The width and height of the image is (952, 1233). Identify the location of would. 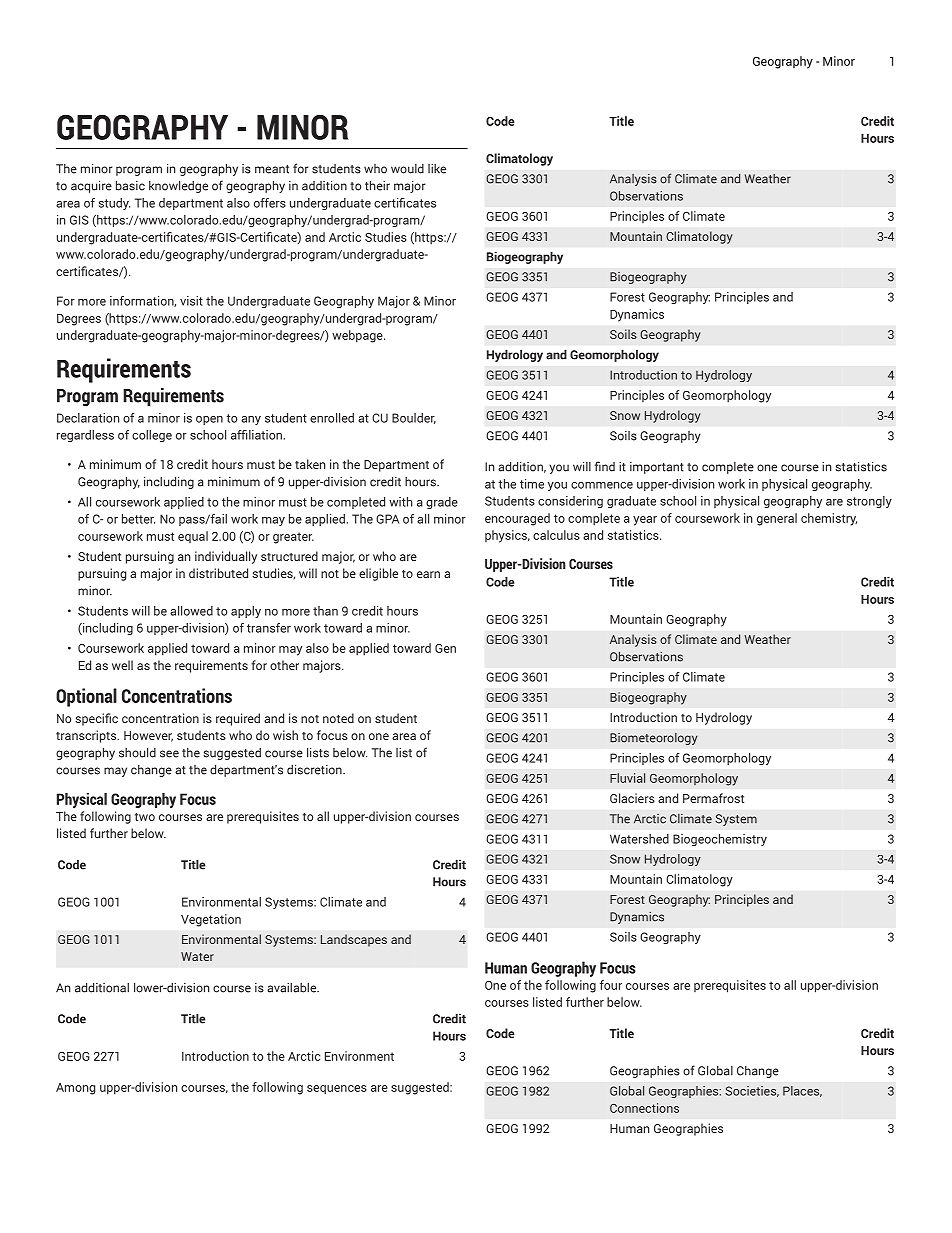
(407, 169).
